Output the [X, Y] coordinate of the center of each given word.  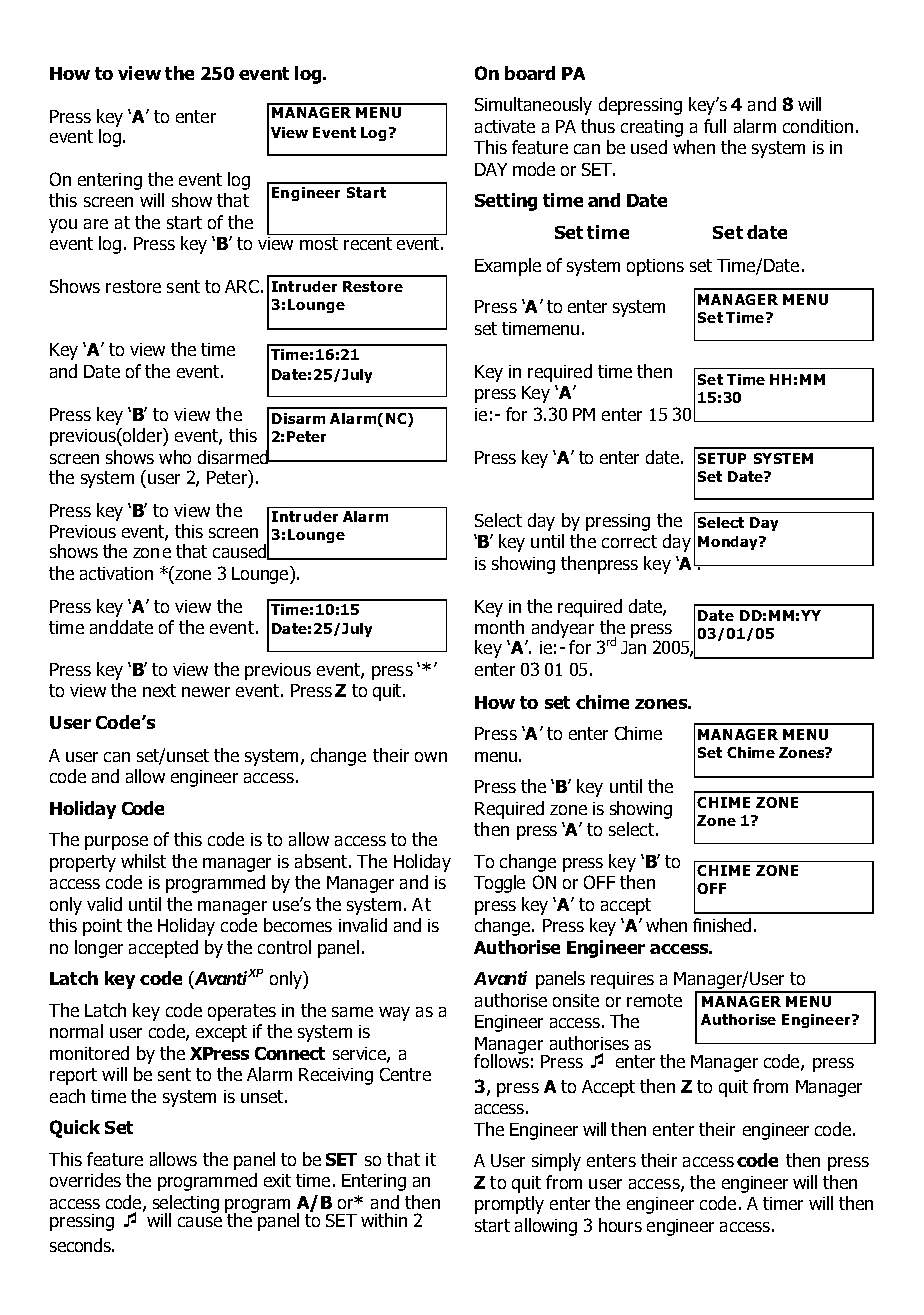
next [159, 690]
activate [505, 126]
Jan [633, 647]
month [499, 627]
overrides [85, 1180]
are [96, 224]
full [715, 126]
